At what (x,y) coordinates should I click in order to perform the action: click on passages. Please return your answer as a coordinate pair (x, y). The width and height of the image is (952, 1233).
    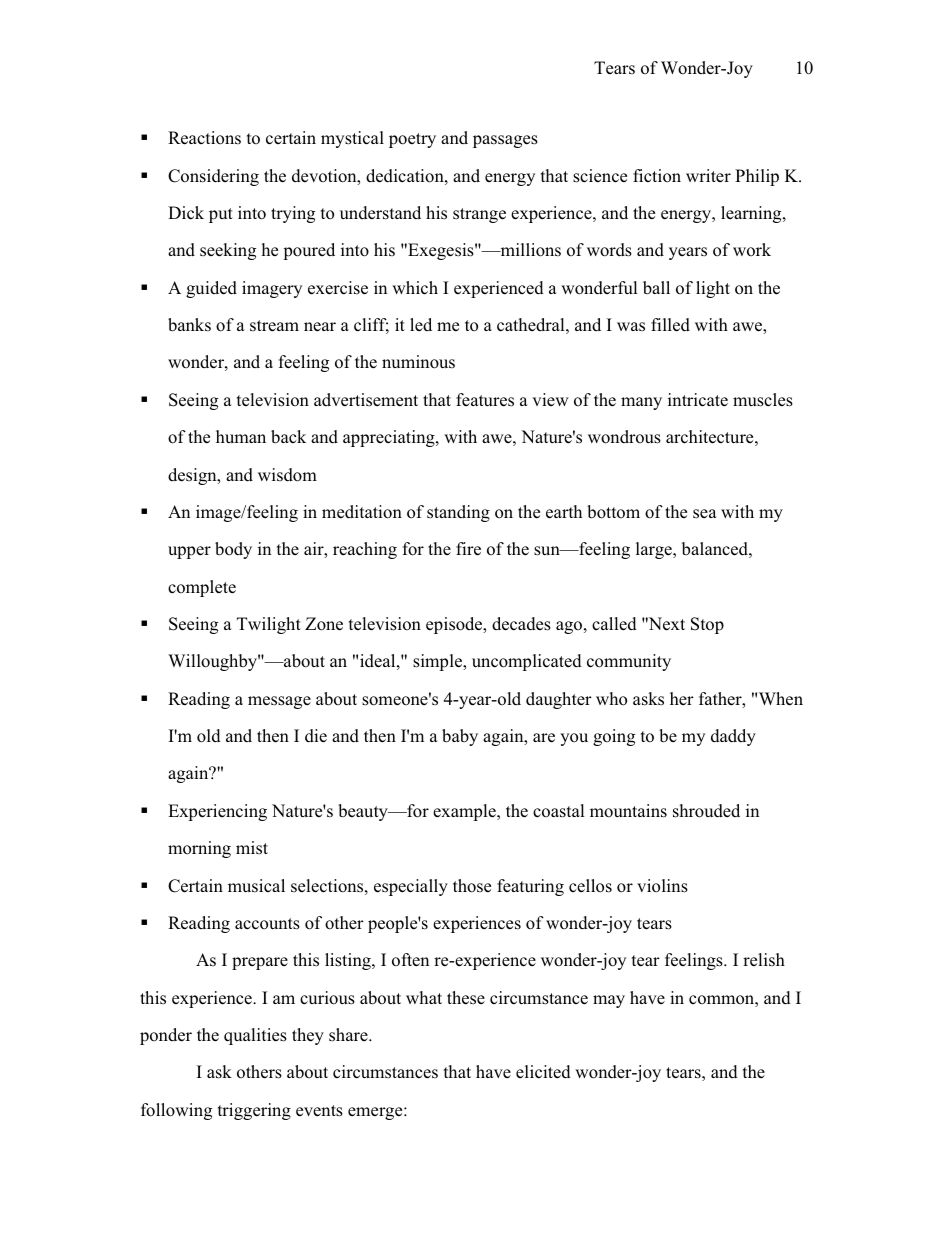
    Looking at the image, I should click on (505, 141).
